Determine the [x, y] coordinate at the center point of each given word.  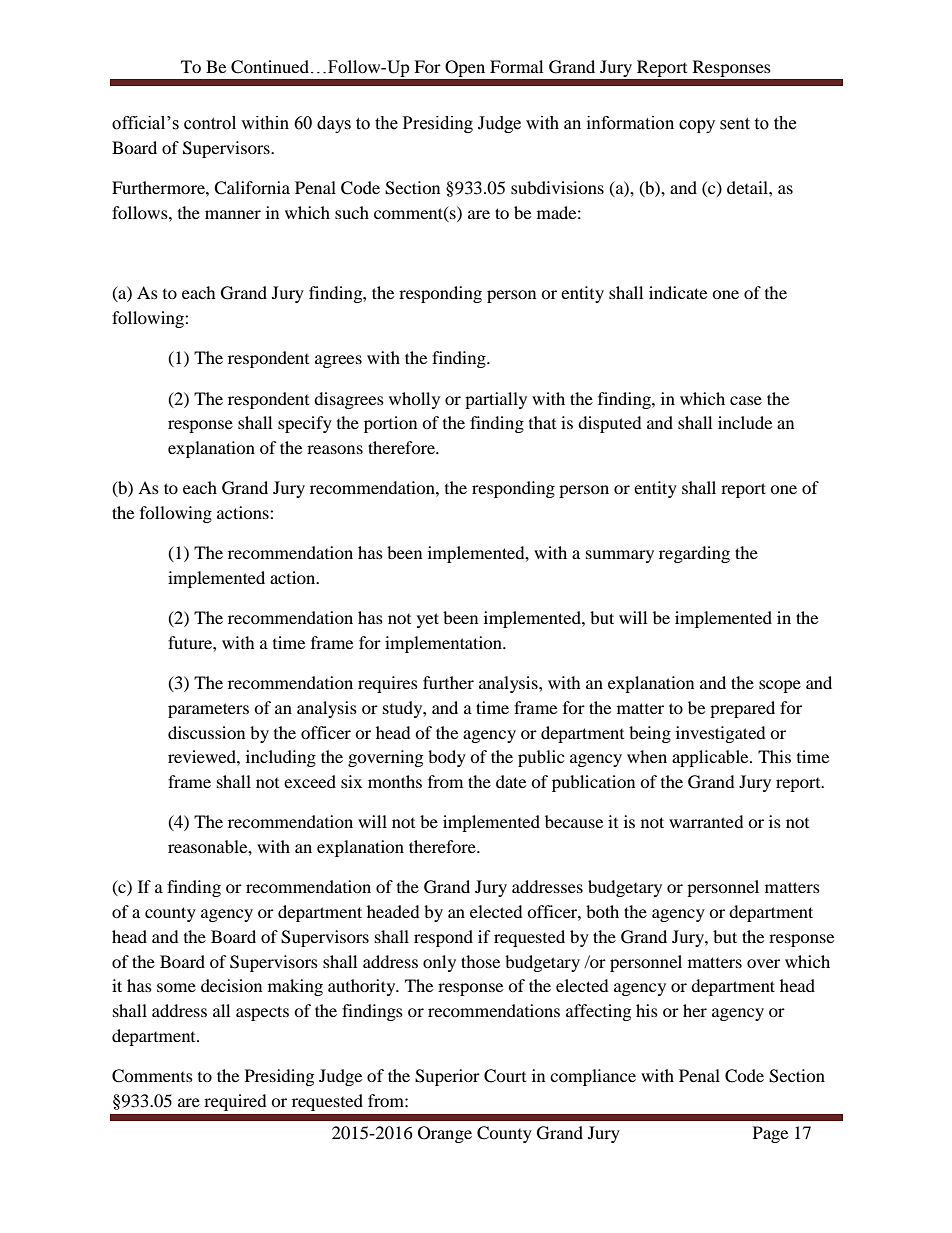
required [235, 1102]
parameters [208, 710]
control [210, 123]
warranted [706, 821]
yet [428, 620]
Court [505, 1076]
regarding [694, 554]
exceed [310, 781]
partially [496, 400]
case [746, 400]
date [511, 781]
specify [305, 424]
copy [697, 126]
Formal [516, 66]
